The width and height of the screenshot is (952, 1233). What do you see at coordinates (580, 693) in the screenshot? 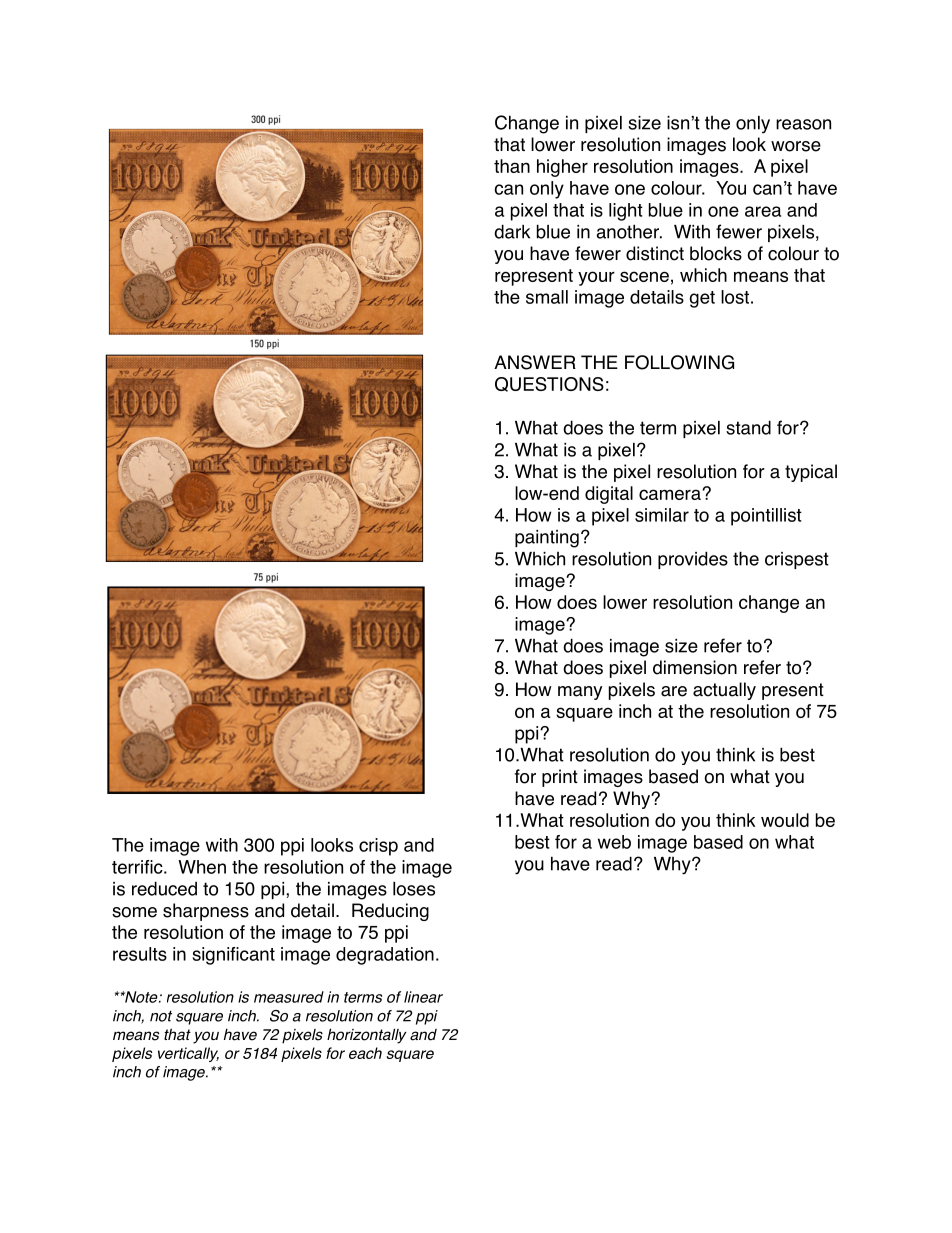
I see `many` at bounding box center [580, 693].
